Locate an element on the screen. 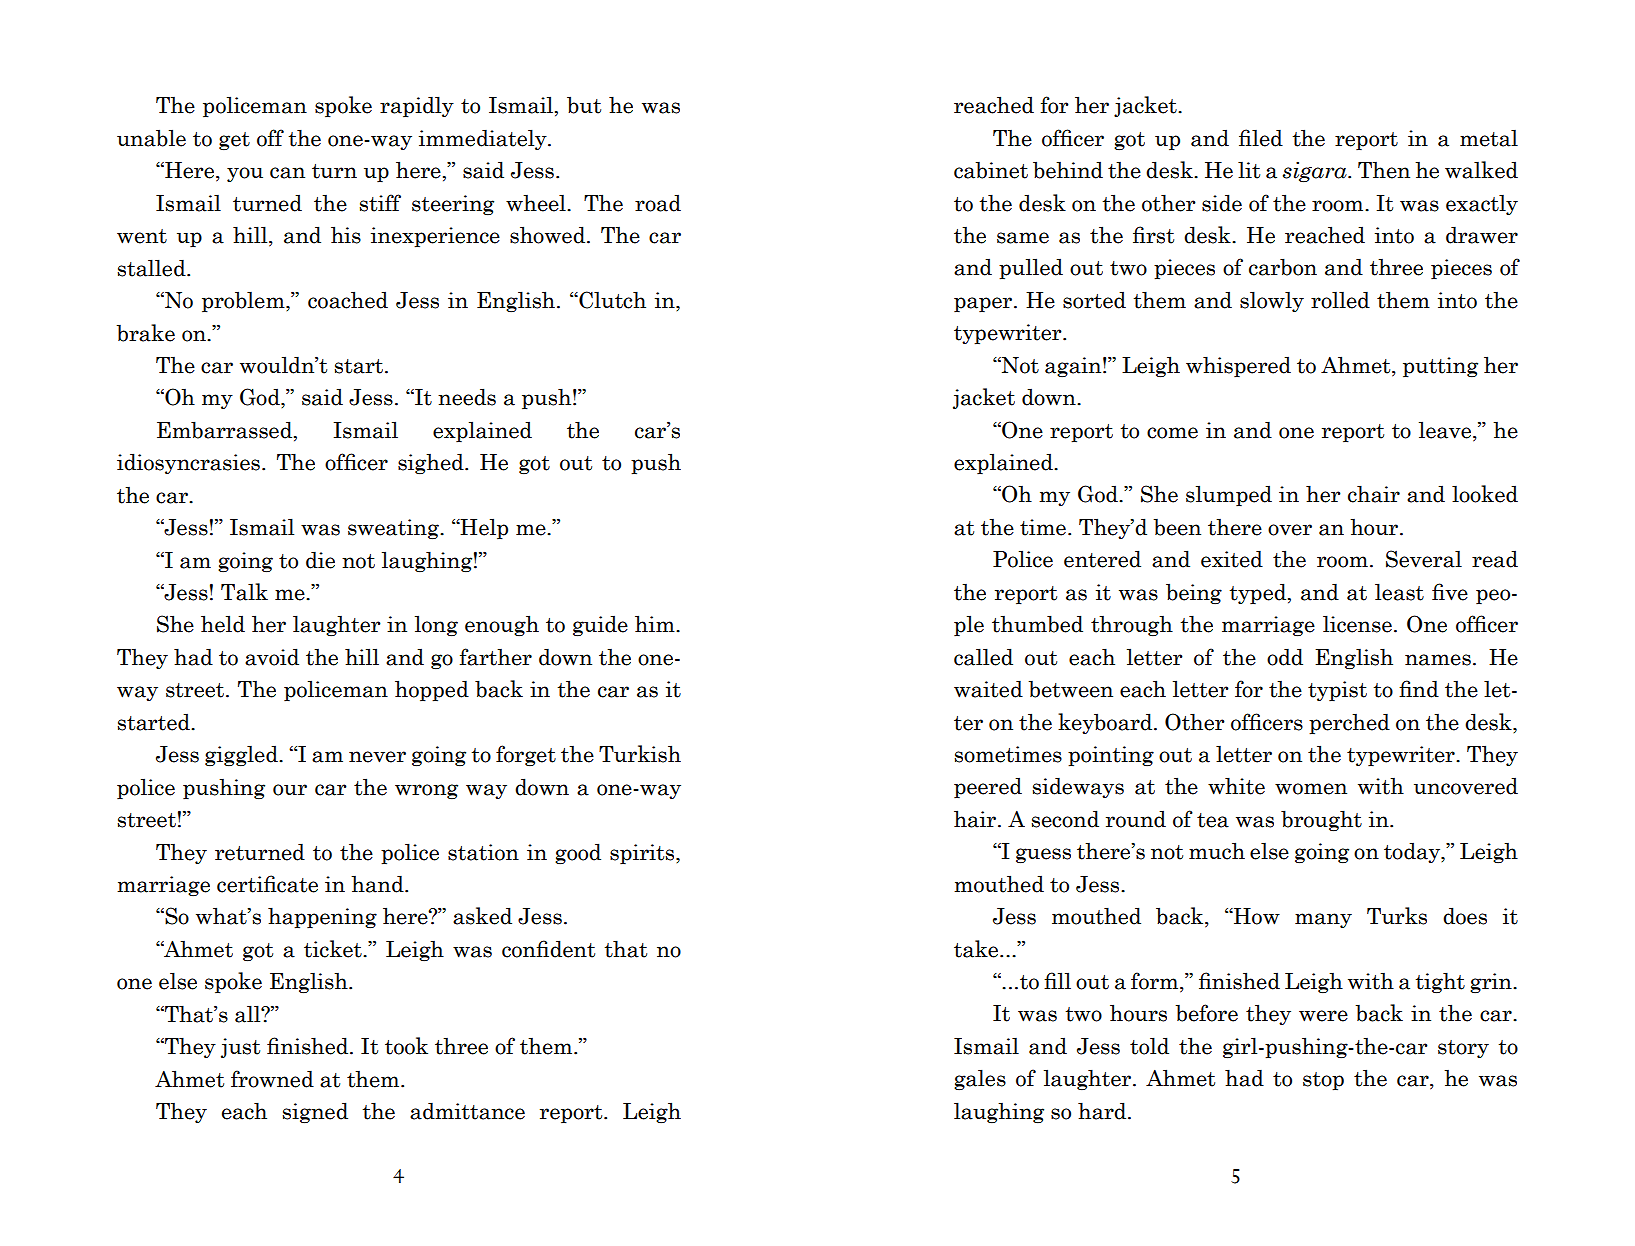  frowned is located at coordinates (272, 1079).
